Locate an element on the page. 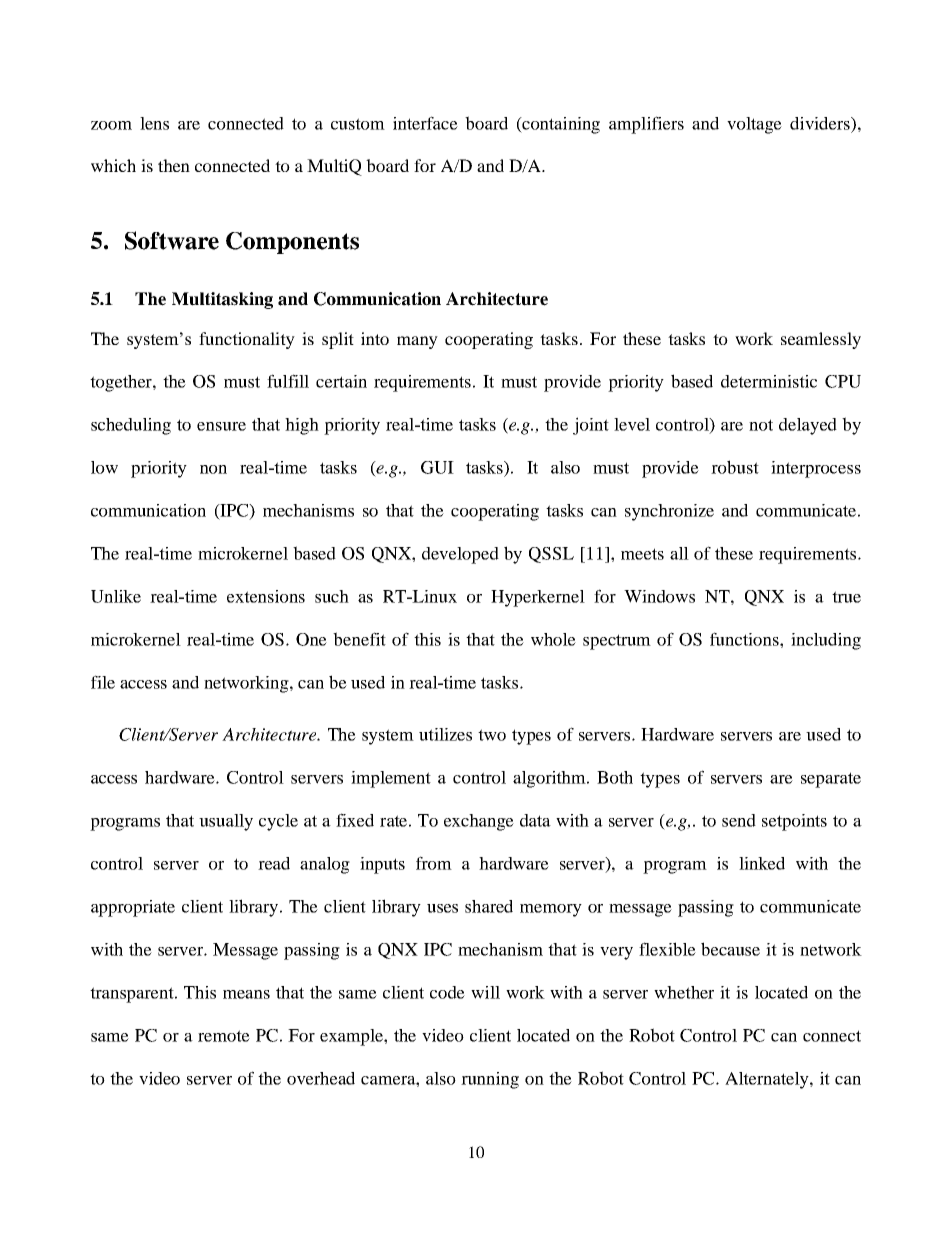 The width and height of the document is (952, 1233). extensions is located at coordinates (266, 596).
